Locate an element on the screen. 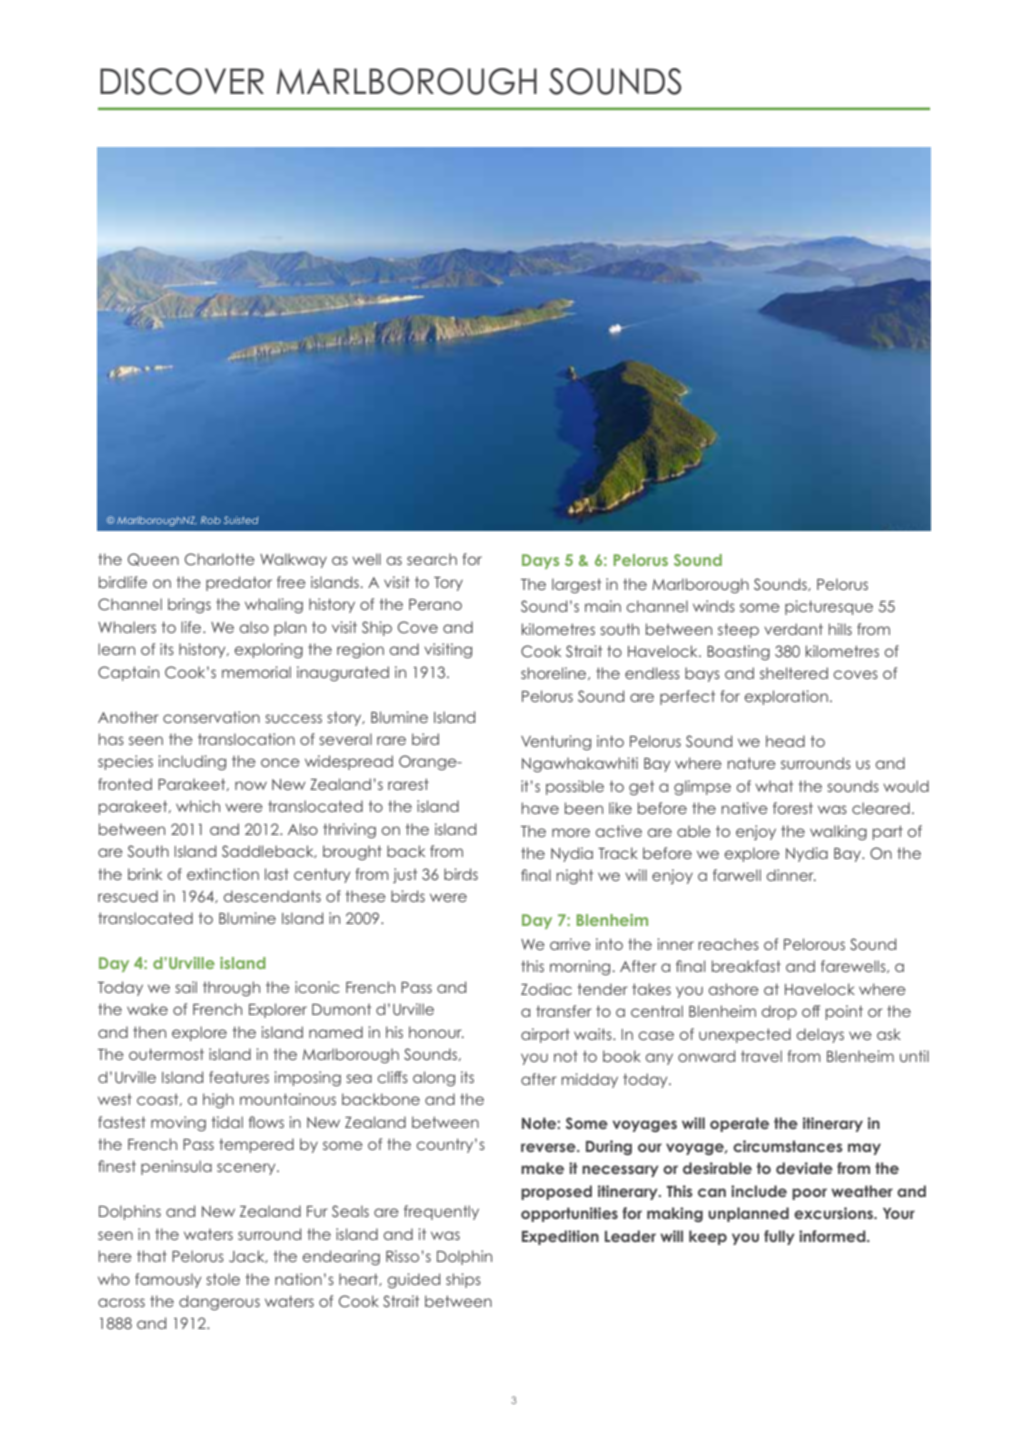 This screenshot has width=1028, height=1453. Charlotte is located at coordinates (220, 559).
